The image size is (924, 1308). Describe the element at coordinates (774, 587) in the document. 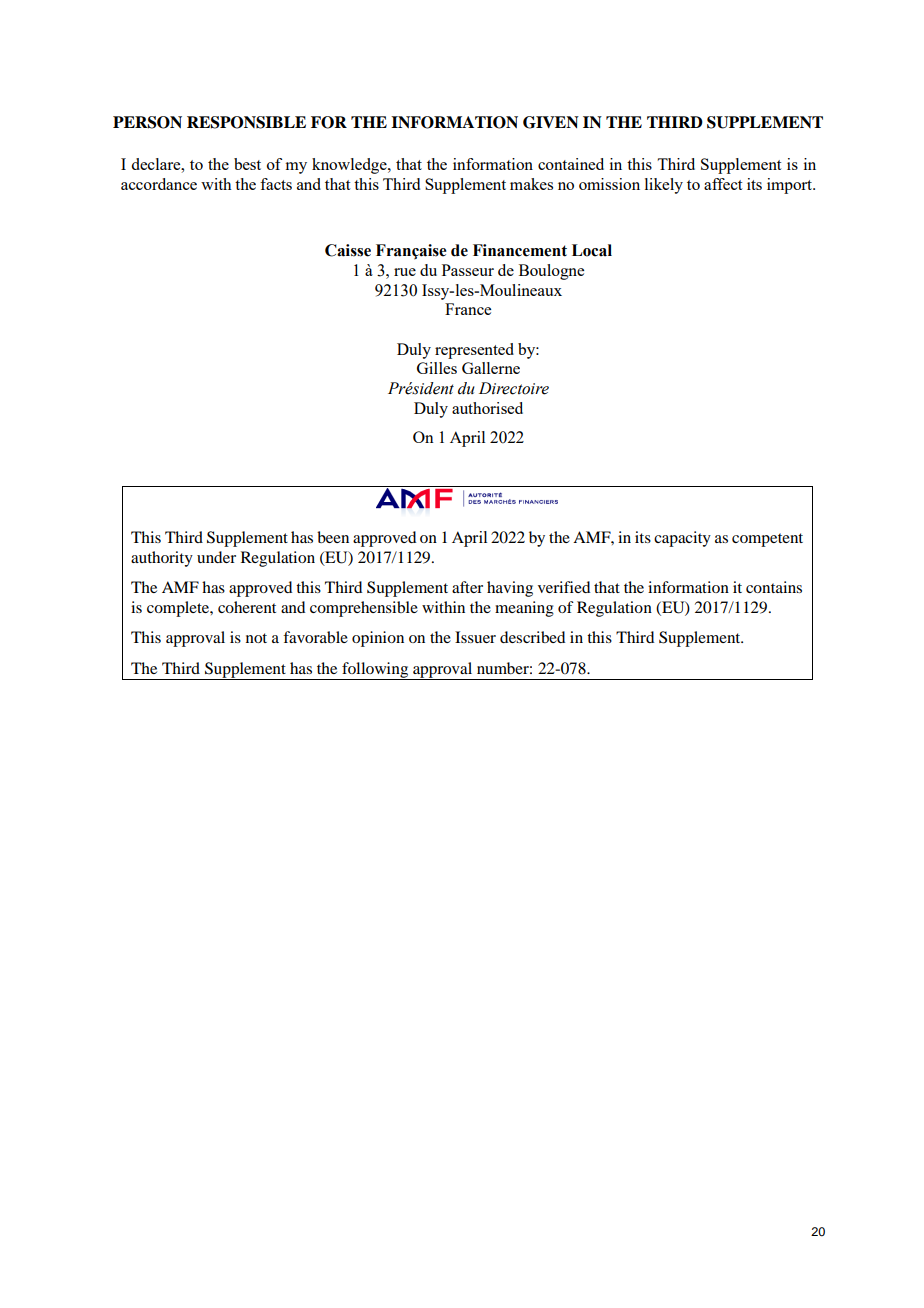

I see `contains` at that location.
